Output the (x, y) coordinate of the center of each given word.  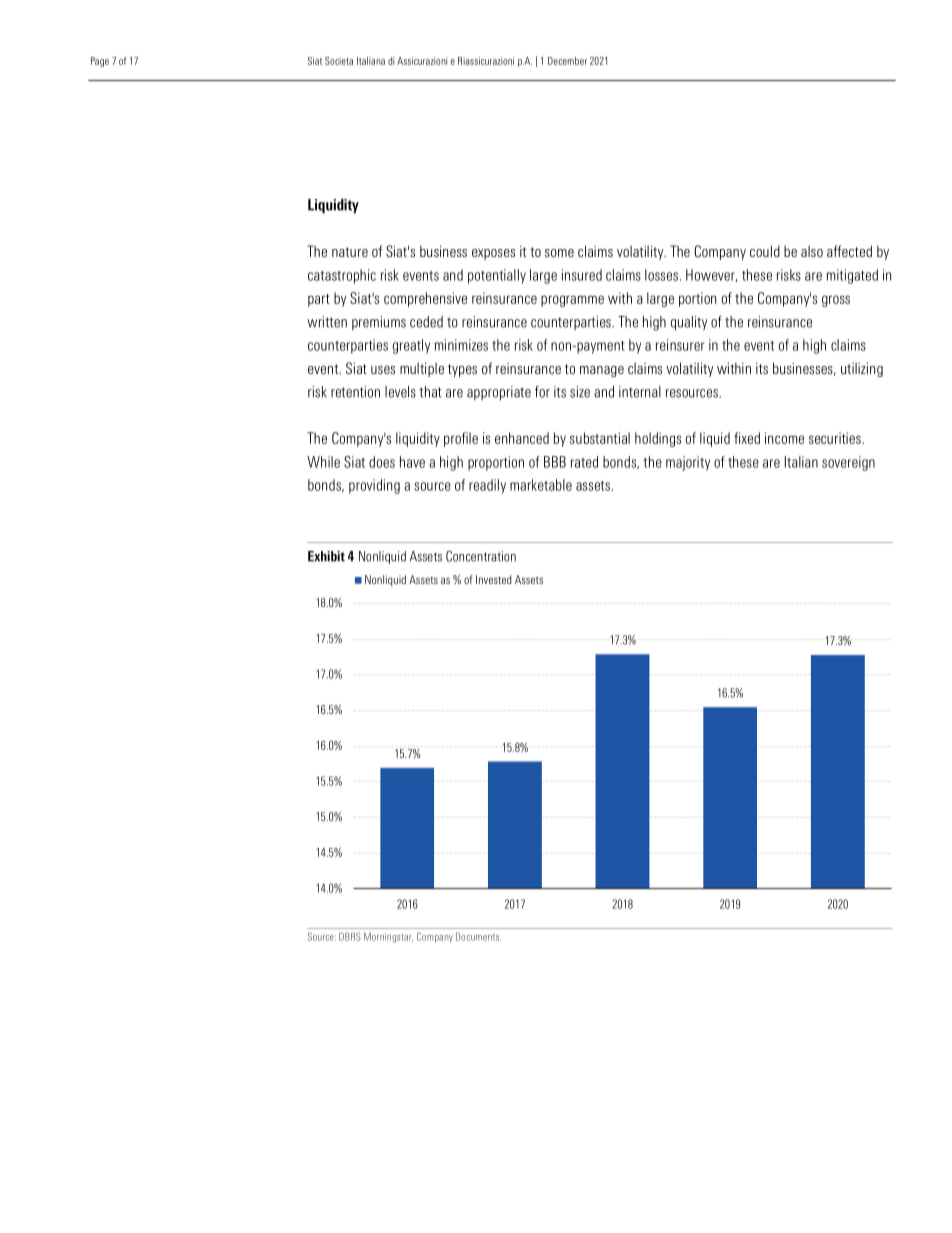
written (327, 322)
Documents (478, 936)
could (765, 251)
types (462, 370)
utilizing (862, 370)
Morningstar (388, 938)
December (567, 61)
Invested (494, 579)
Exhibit (326, 556)
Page (100, 62)
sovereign (848, 463)
